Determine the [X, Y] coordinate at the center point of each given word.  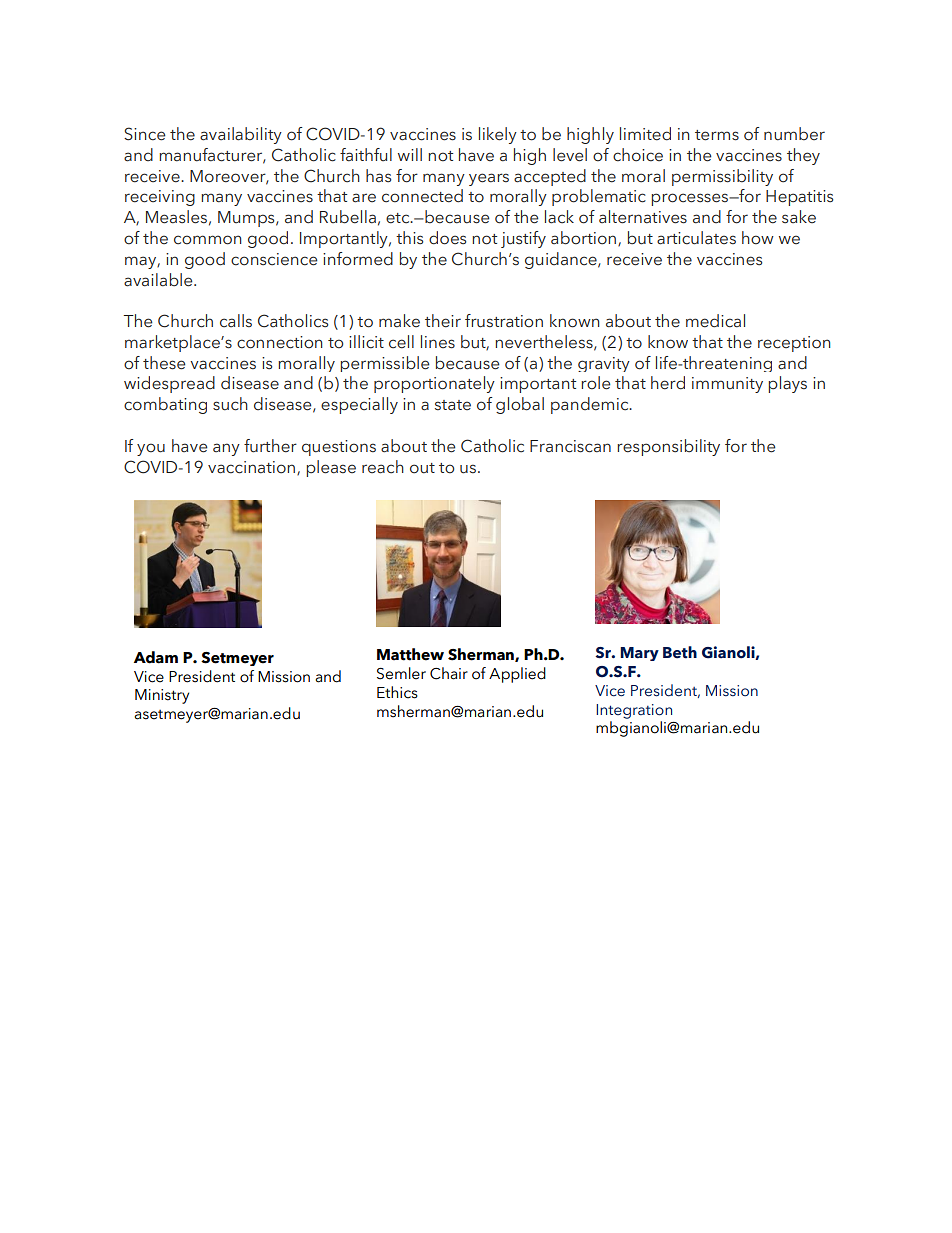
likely [498, 135]
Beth [680, 652]
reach [383, 467]
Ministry [162, 696]
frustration [504, 321]
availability [241, 135]
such [230, 404]
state [453, 405]
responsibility [668, 447]
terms [717, 135]
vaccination [253, 468]
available [159, 280]
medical [715, 321]
